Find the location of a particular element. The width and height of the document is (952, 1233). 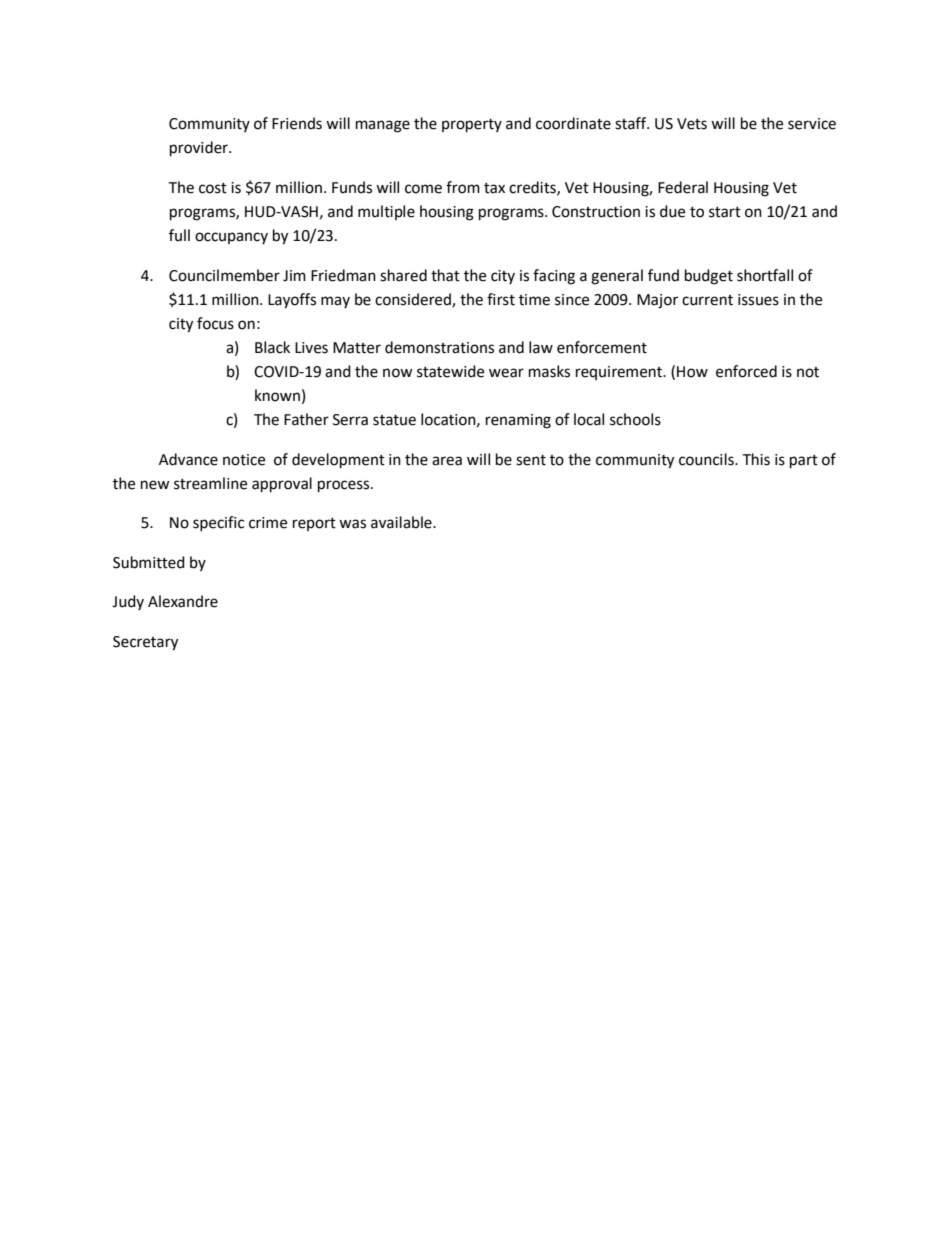

provider is located at coordinates (200, 149).
